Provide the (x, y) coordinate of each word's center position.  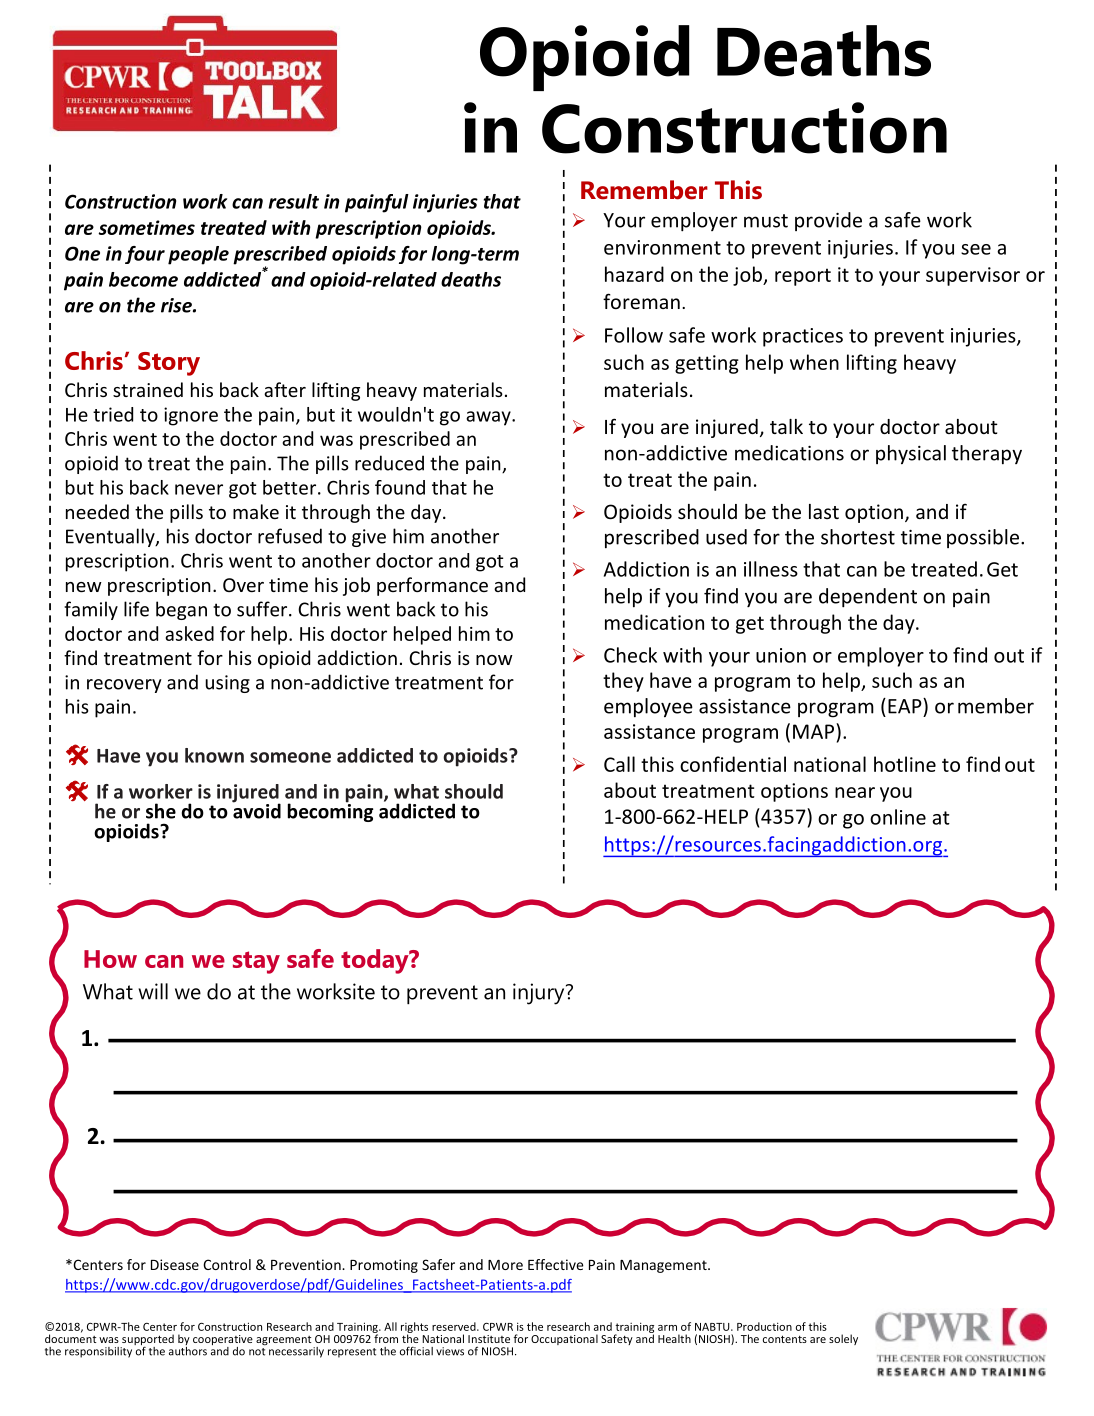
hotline (905, 764)
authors (188, 1350)
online (898, 817)
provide (828, 221)
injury (540, 994)
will (153, 991)
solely (843, 1339)
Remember (644, 190)
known (214, 755)
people (198, 255)
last (824, 511)
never (199, 489)
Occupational (564, 1339)
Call (619, 764)
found (400, 487)
